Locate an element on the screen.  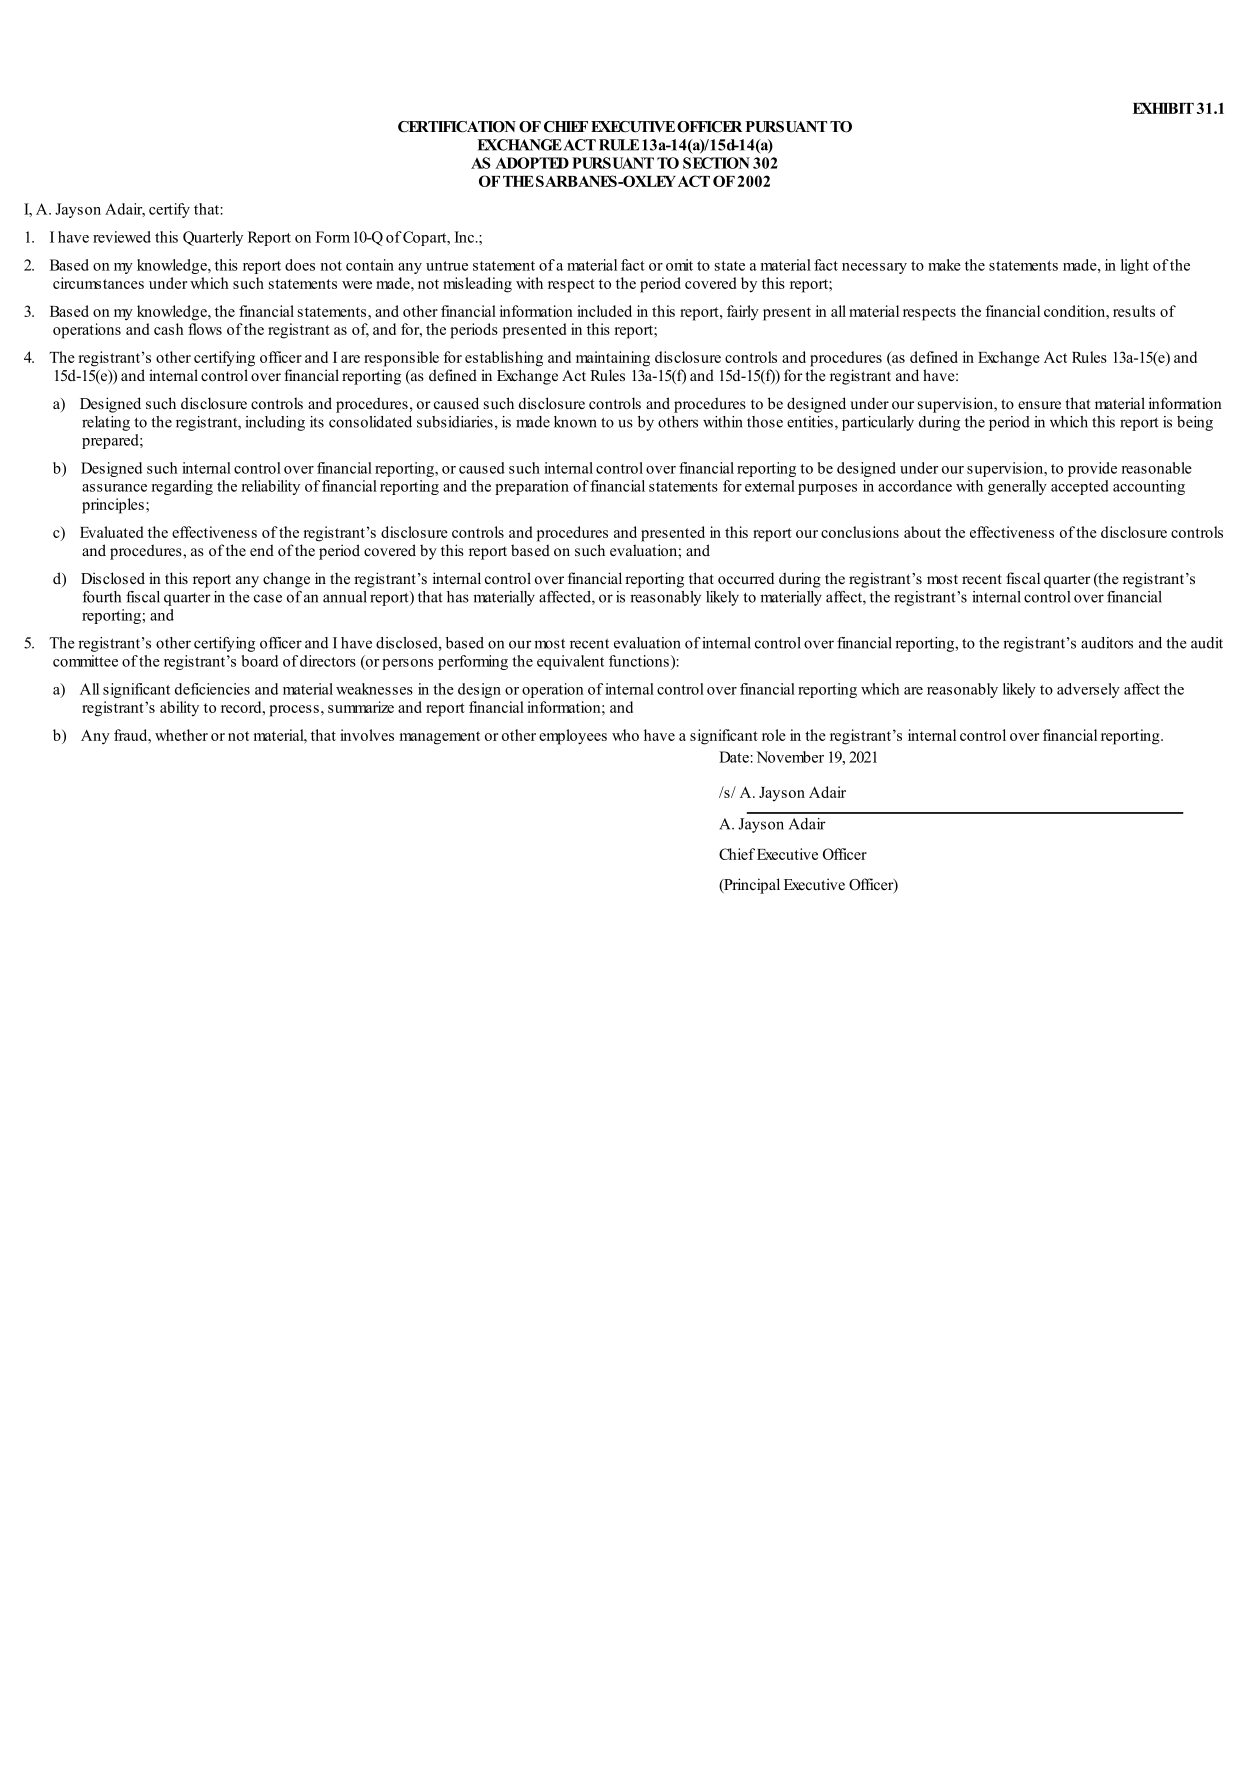
does is located at coordinates (300, 265).
